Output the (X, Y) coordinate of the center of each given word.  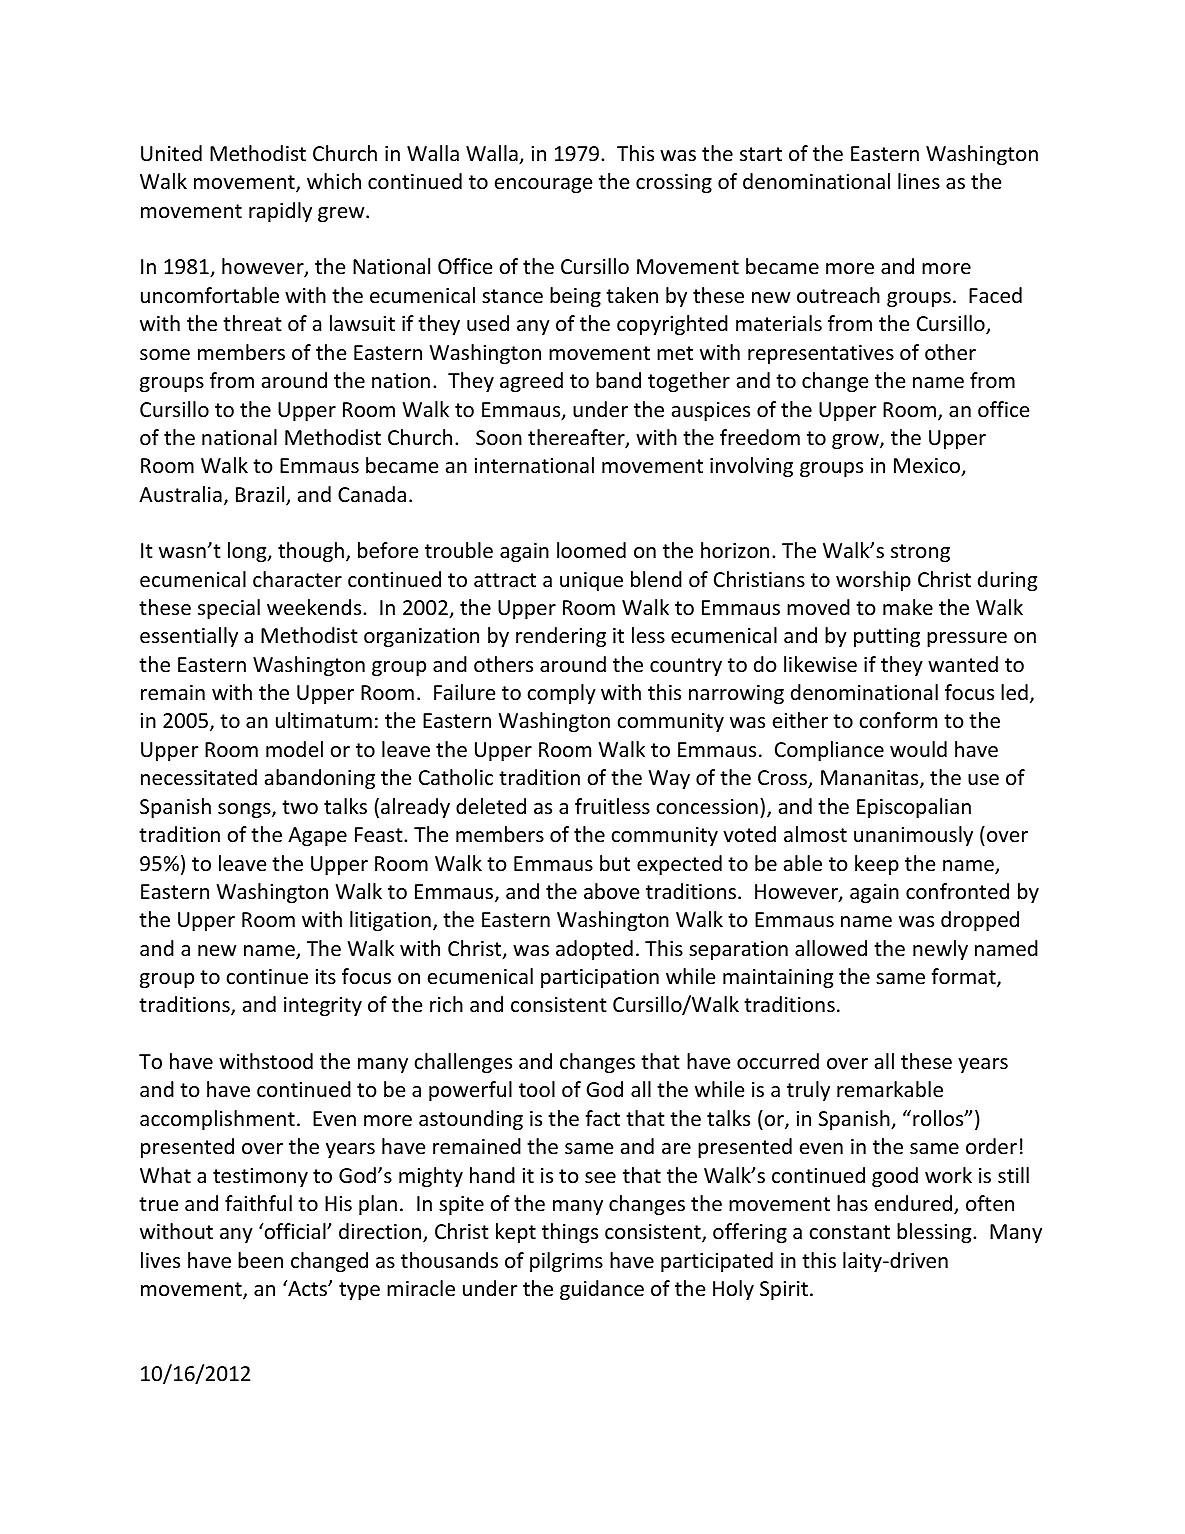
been (260, 1260)
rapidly (280, 212)
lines (919, 181)
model (294, 749)
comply (561, 694)
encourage (543, 185)
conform (898, 720)
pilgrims (566, 1262)
